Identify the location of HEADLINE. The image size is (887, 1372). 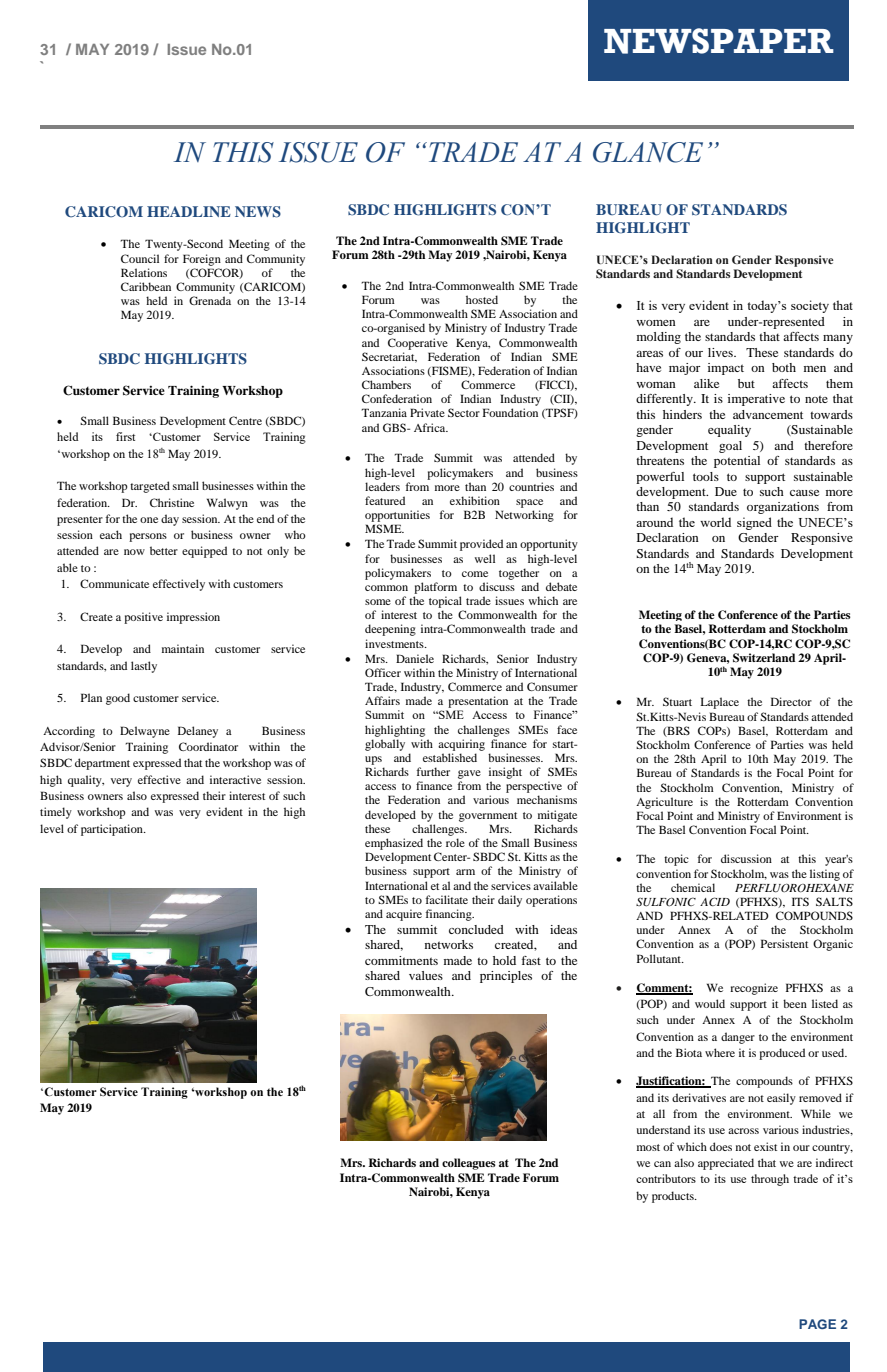
(189, 211).
